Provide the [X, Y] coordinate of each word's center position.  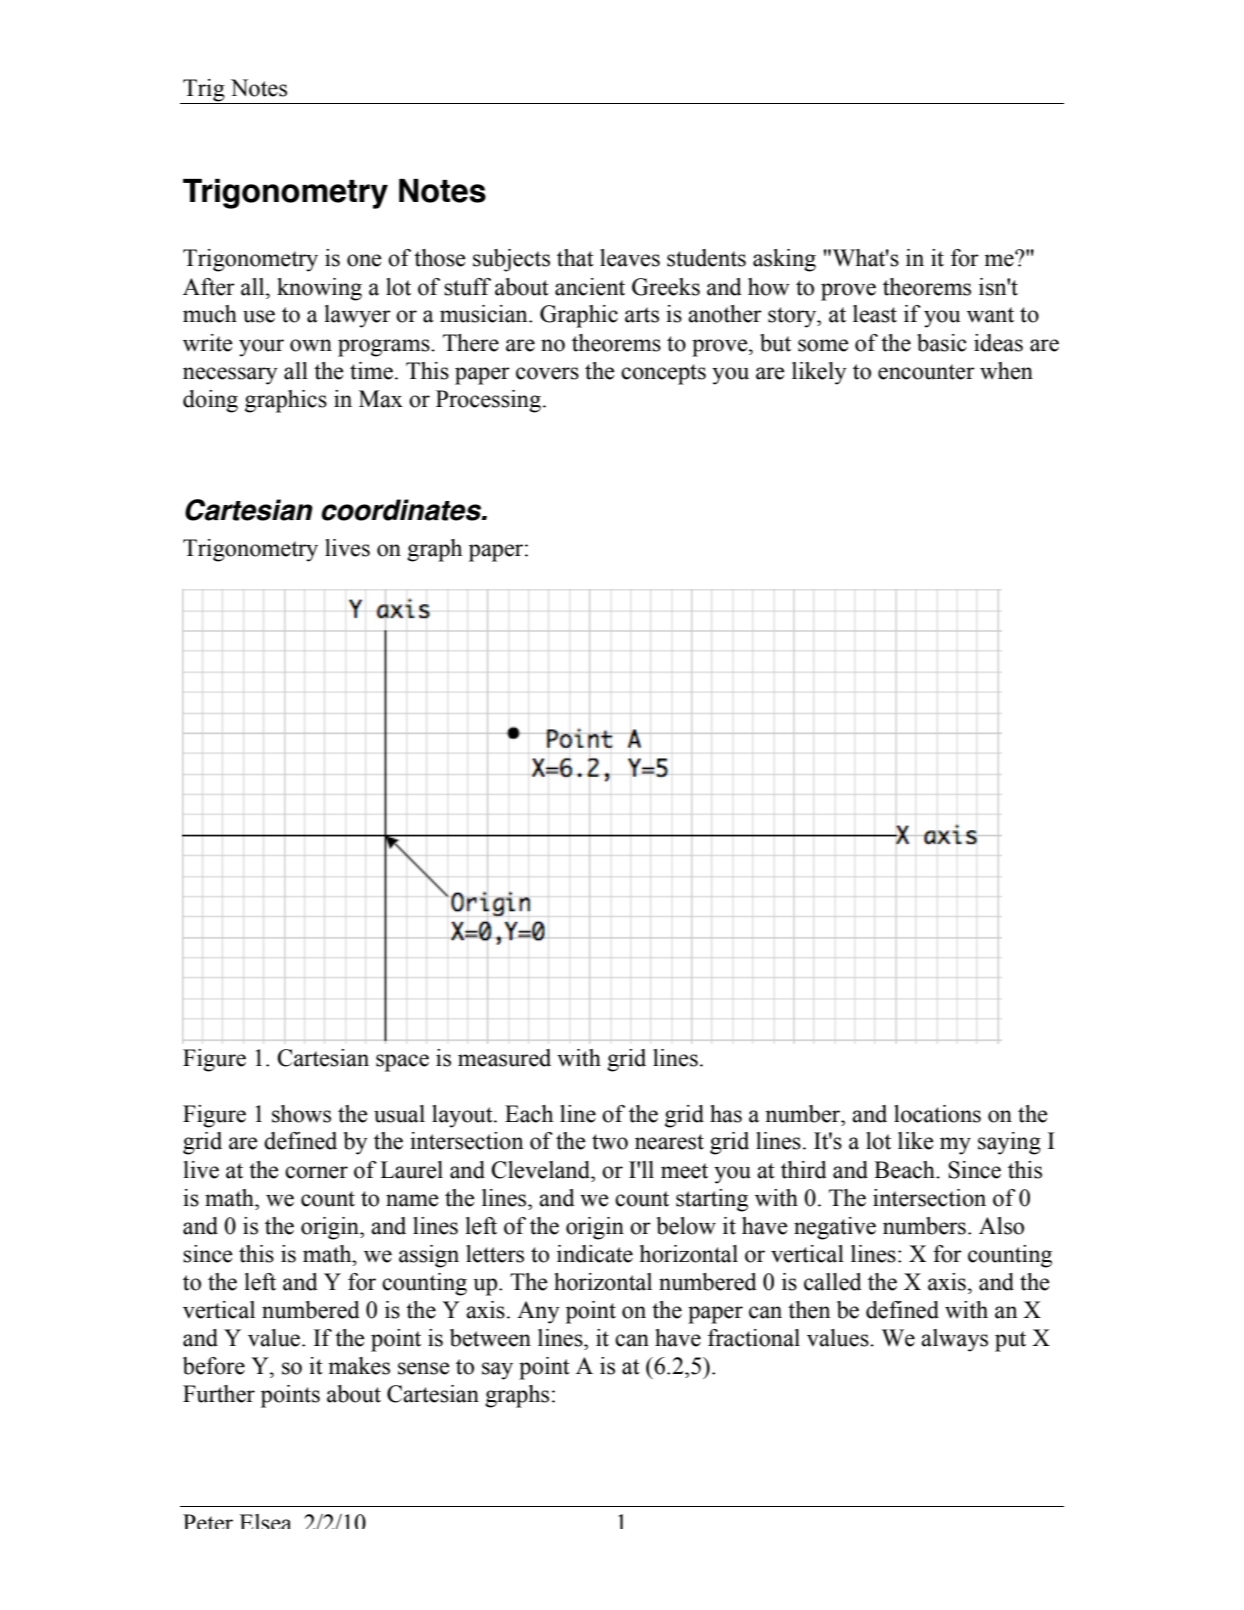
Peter [208, 1521]
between [490, 1338]
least [875, 314]
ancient [590, 287]
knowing [319, 289]
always [954, 1340]
